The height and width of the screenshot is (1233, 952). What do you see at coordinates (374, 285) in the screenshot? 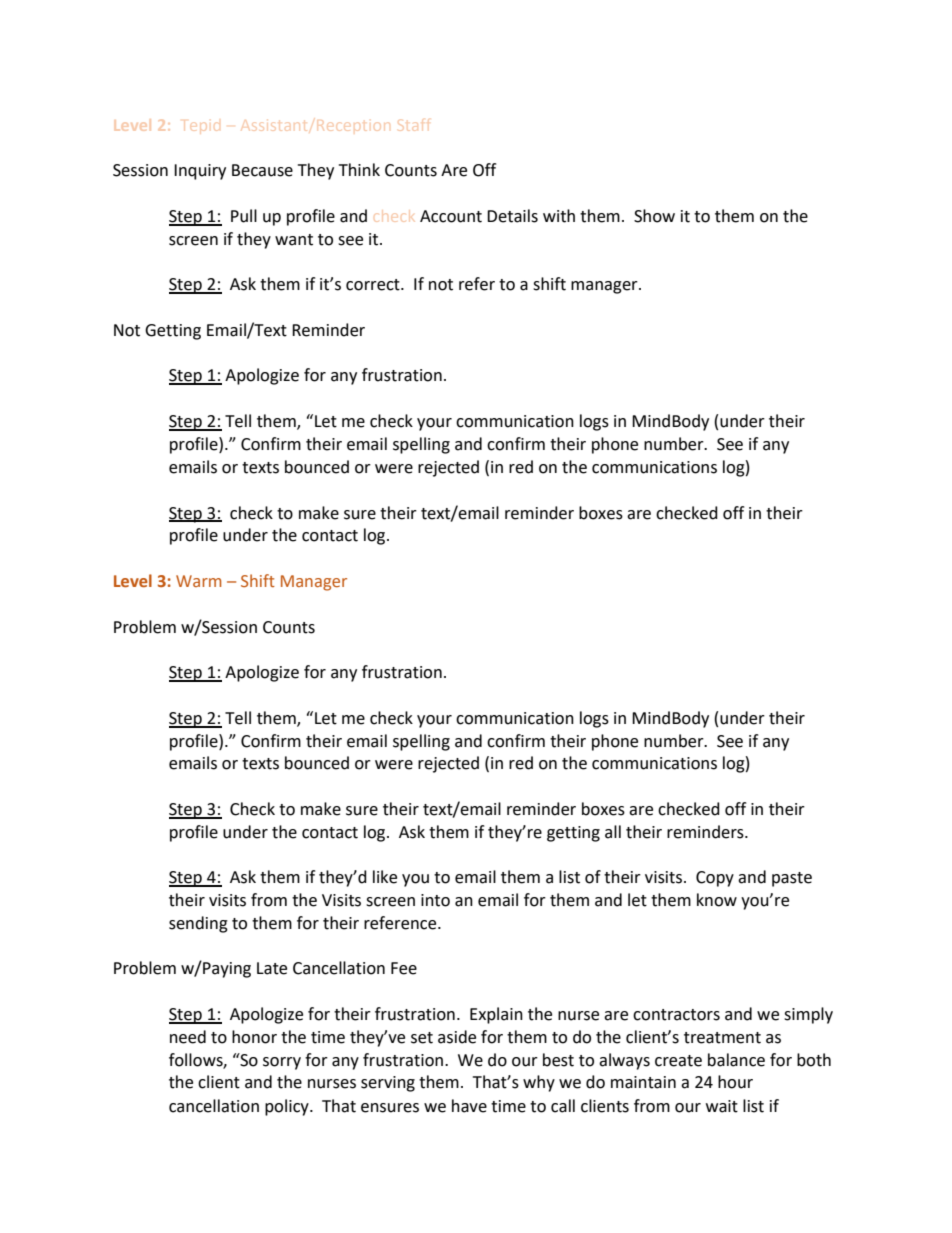
I see `correct` at bounding box center [374, 285].
